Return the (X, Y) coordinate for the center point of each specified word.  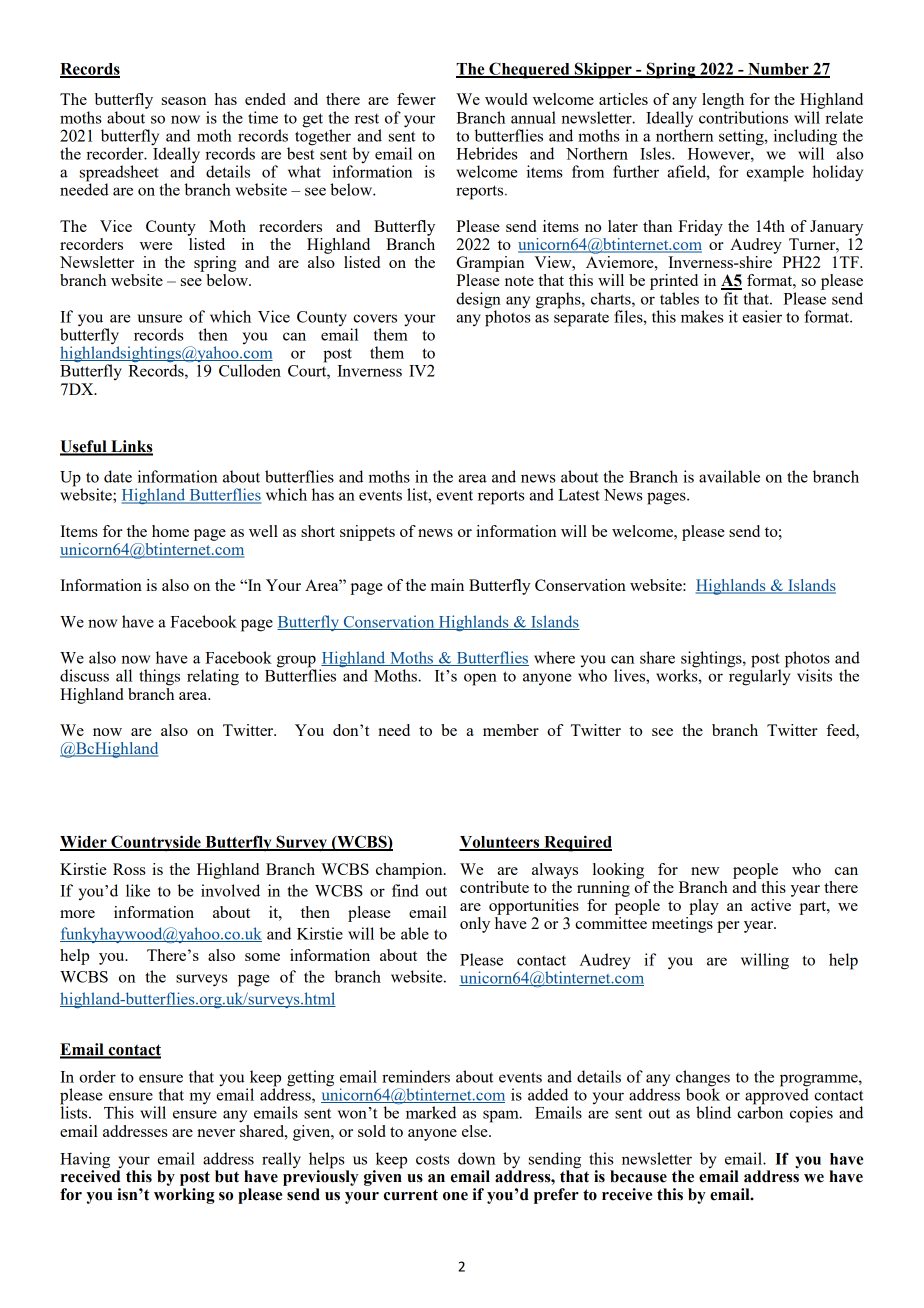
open (480, 679)
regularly (759, 676)
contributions (743, 117)
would (506, 99)
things (159, 677)
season (184, 101)
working (184, 1196)
